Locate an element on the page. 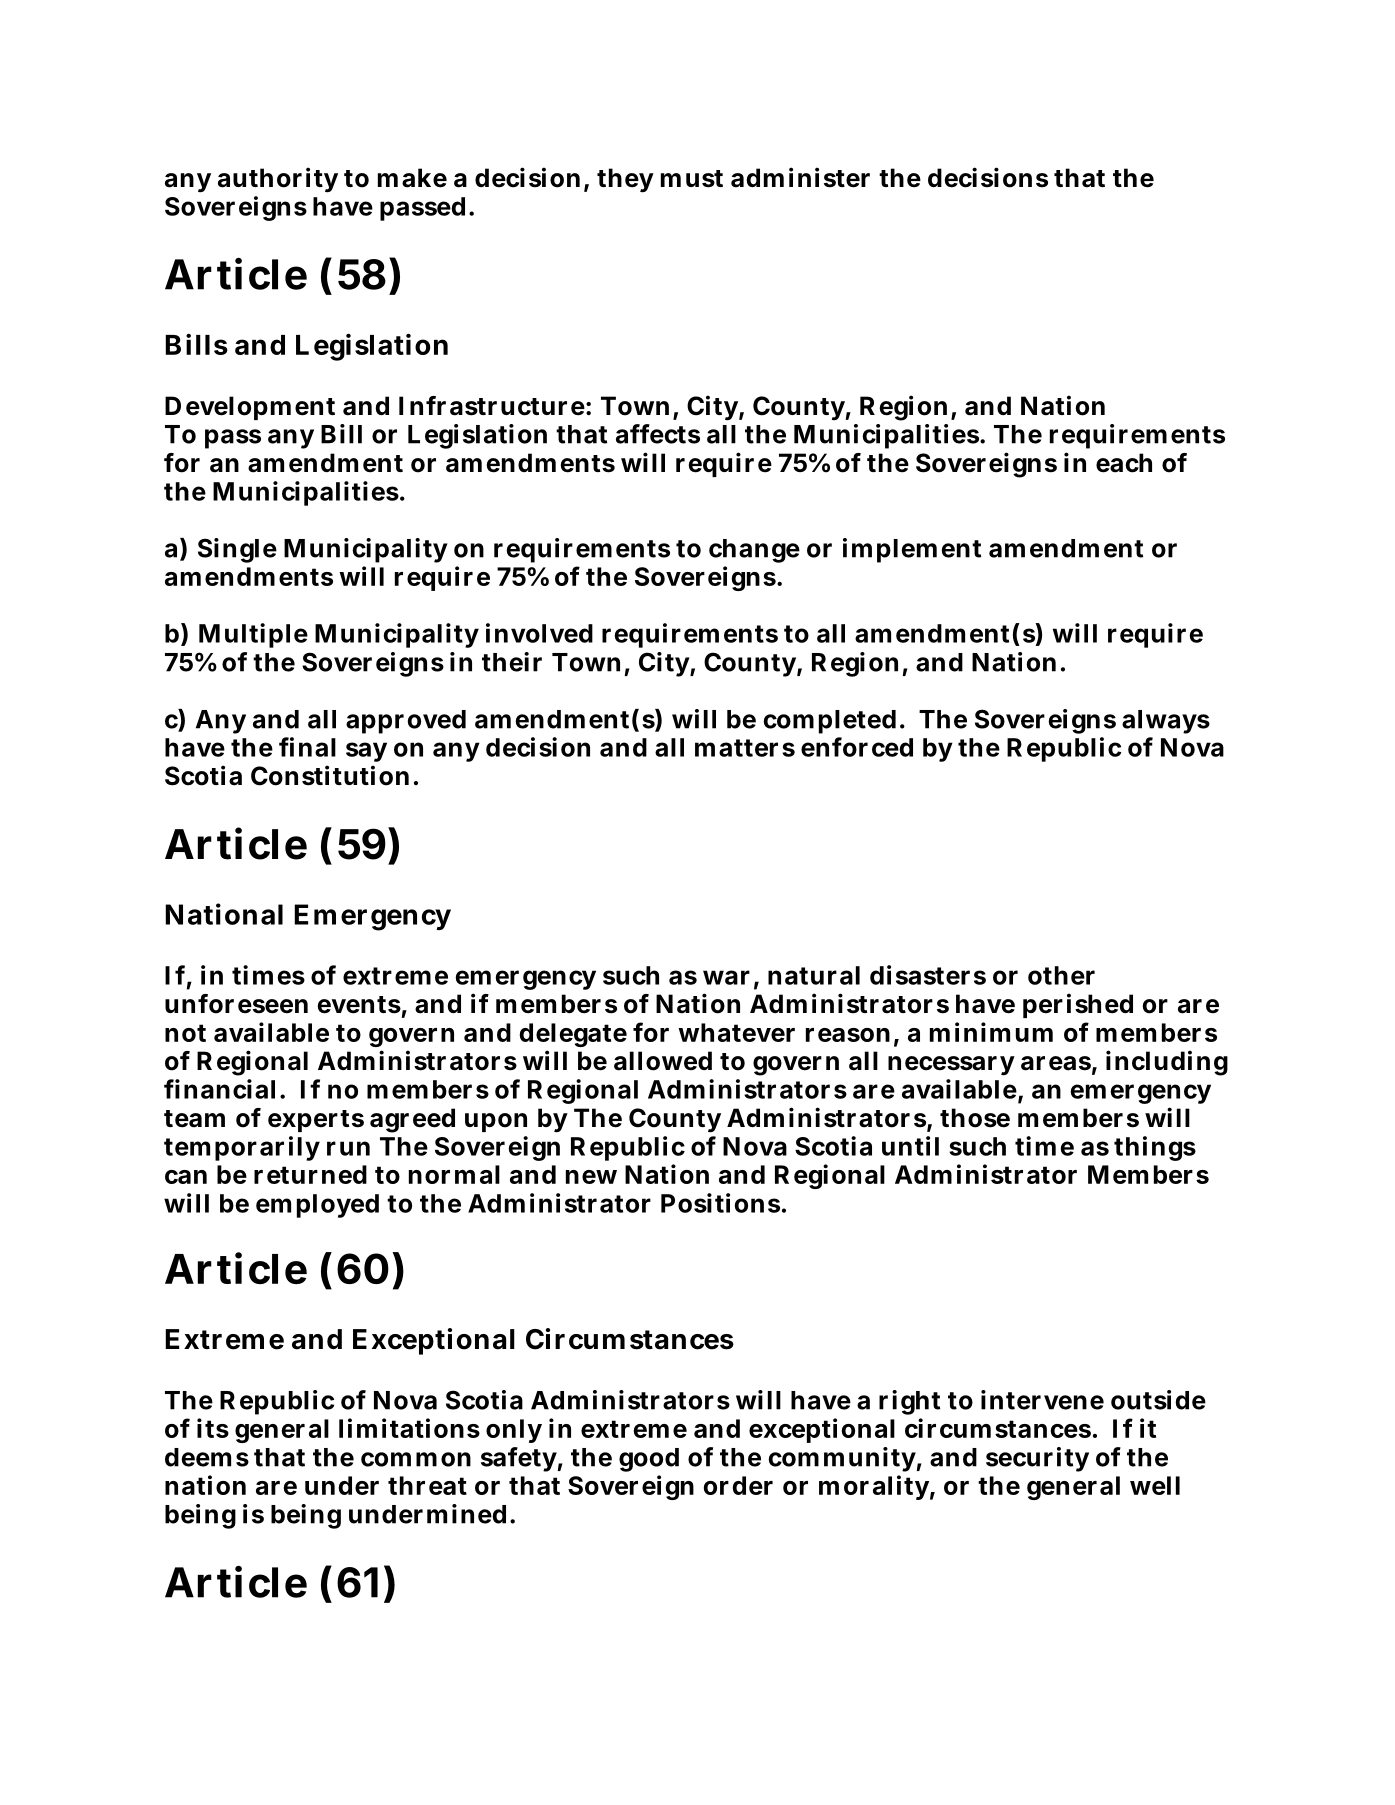  its is located at coordinates (213, 1428).
